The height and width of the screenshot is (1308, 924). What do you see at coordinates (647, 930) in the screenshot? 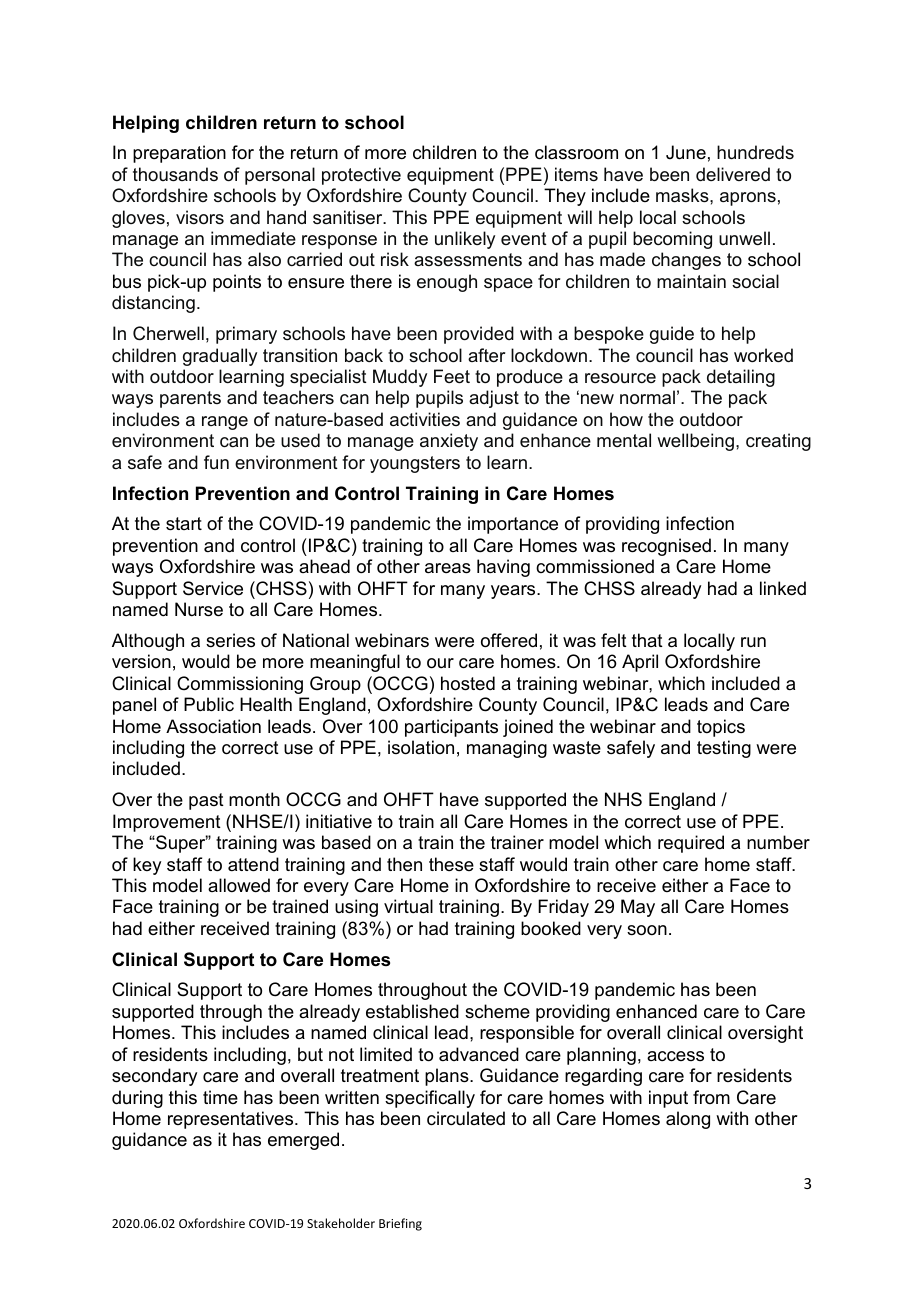
I see `soon` at bounding box center [647, 930].
